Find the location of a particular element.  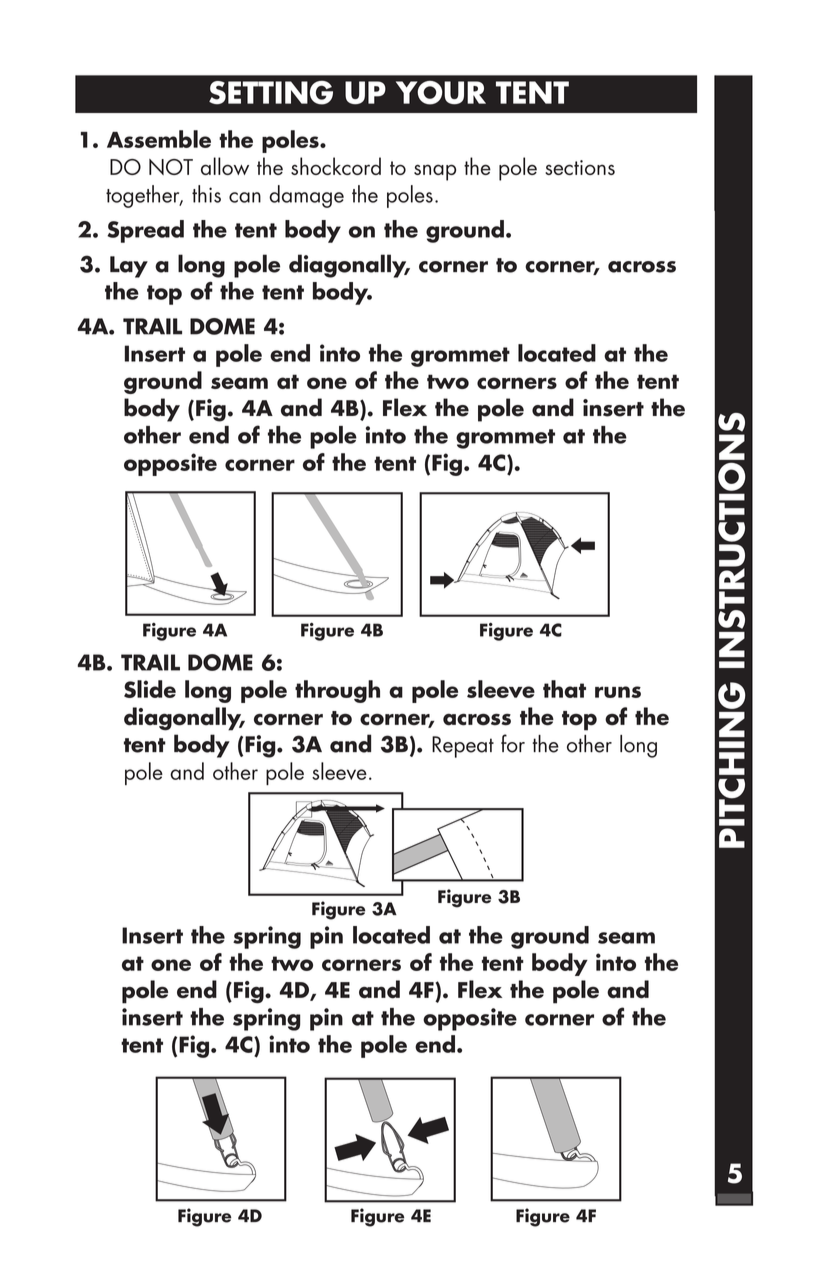

YOUR is located at coordinates (441, 93).
